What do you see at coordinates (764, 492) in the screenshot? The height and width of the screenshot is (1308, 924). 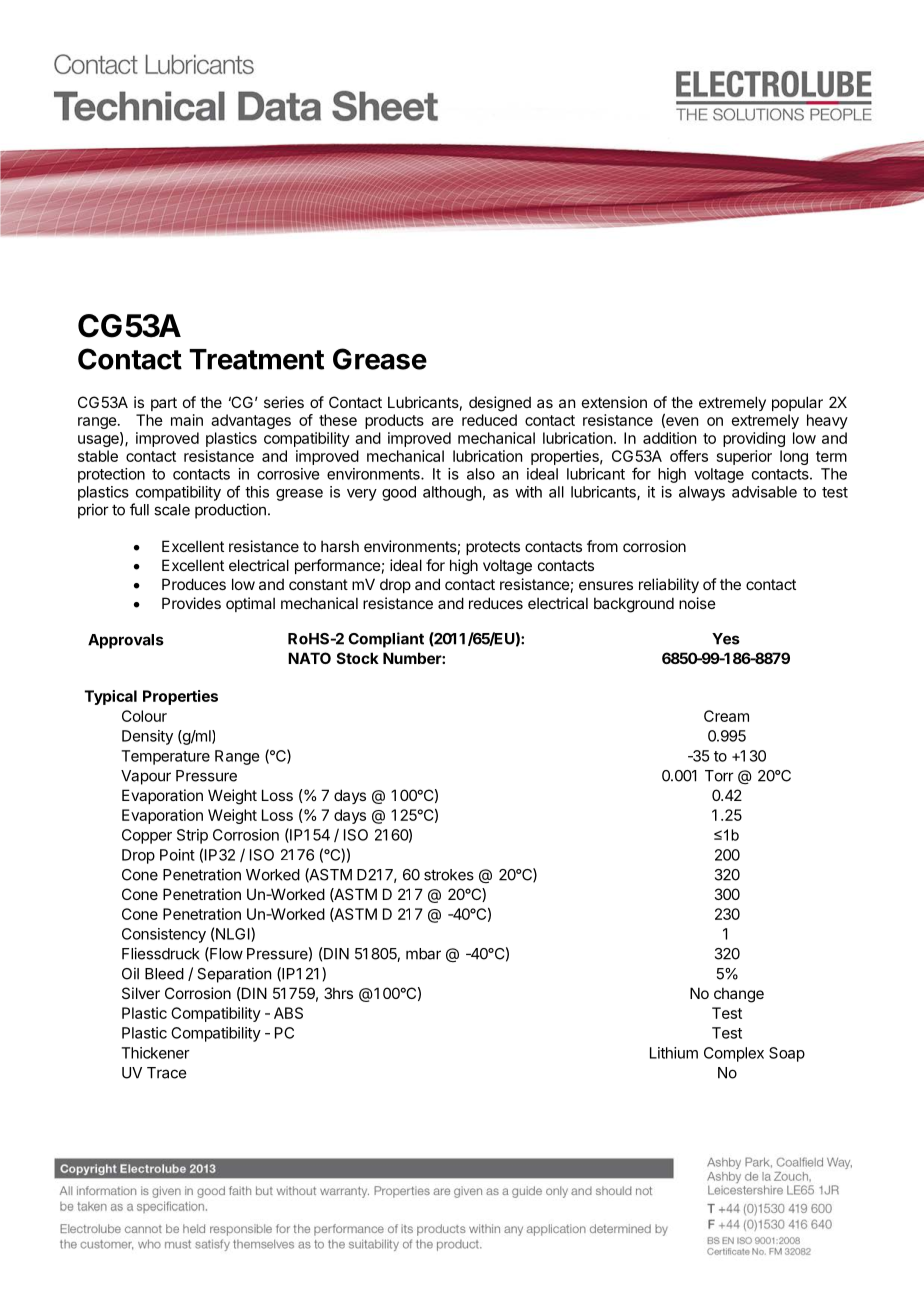 I see `advisable` at bounding box center [764, 492].
